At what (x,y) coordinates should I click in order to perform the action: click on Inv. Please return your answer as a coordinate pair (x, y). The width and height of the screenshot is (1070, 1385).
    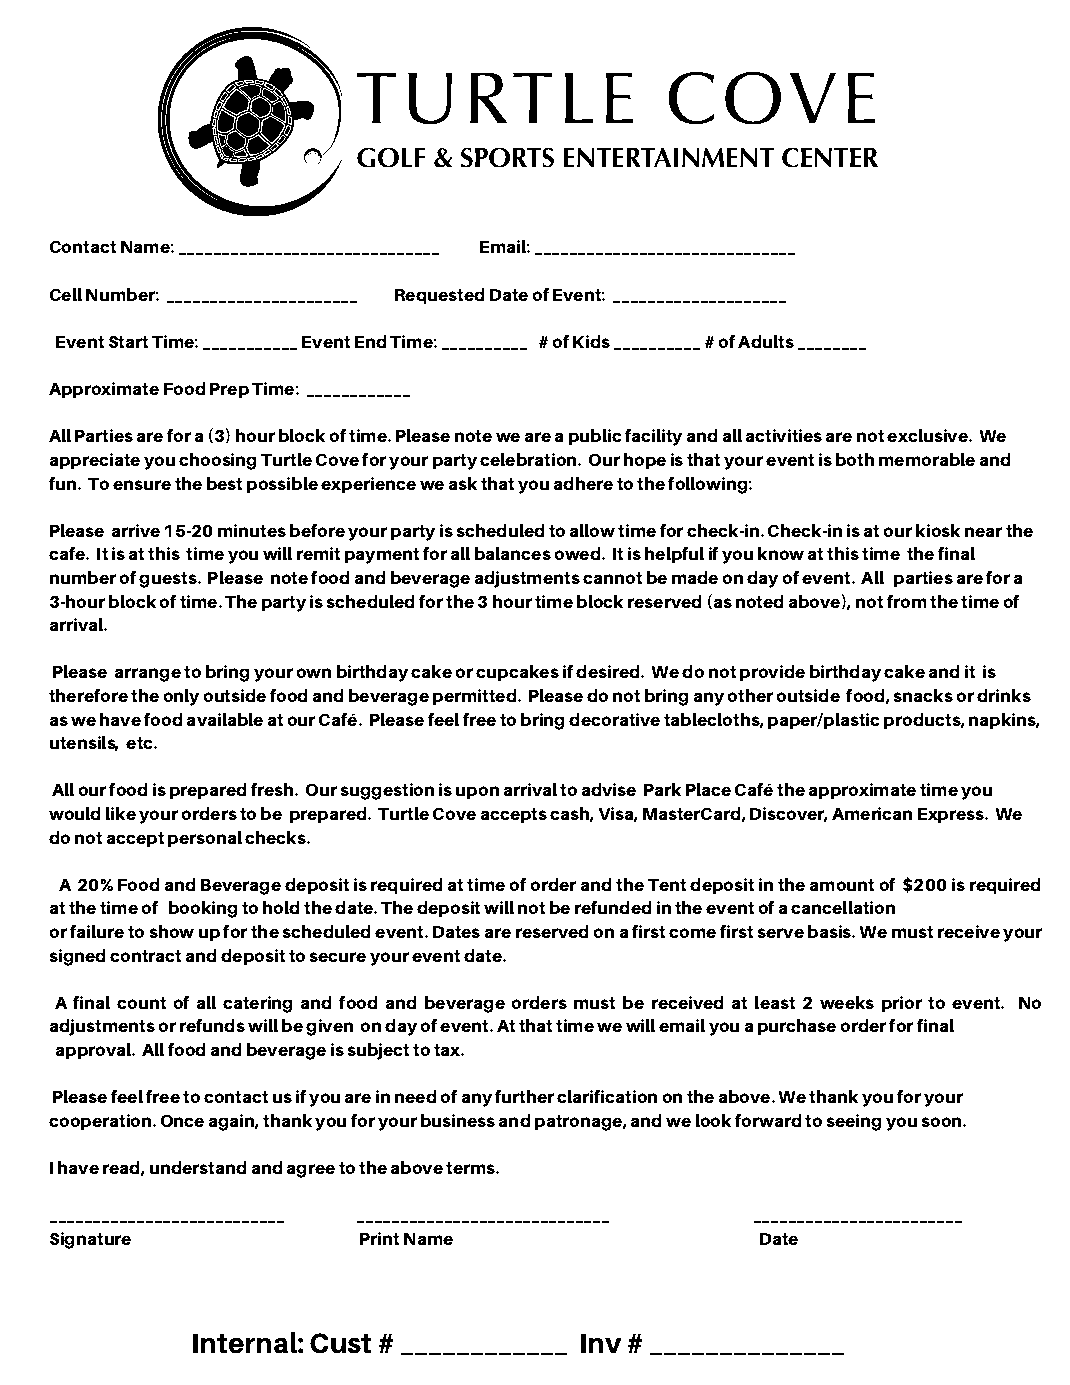
    Looking at the image, I should click on (601, 1343).
